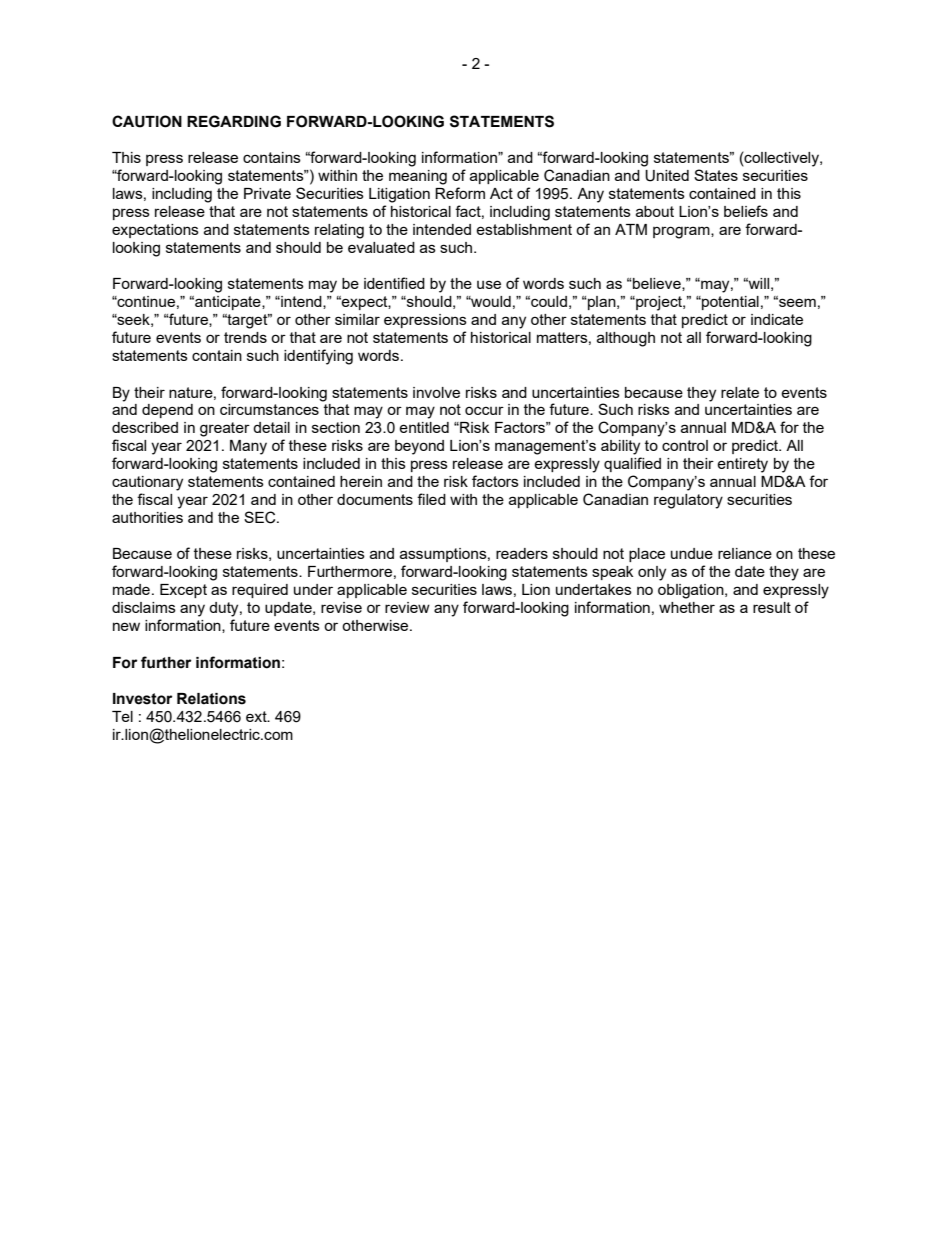 The width and height of the screenshot is (952, 1233). I want to click on Relations, so click(211, 699).
